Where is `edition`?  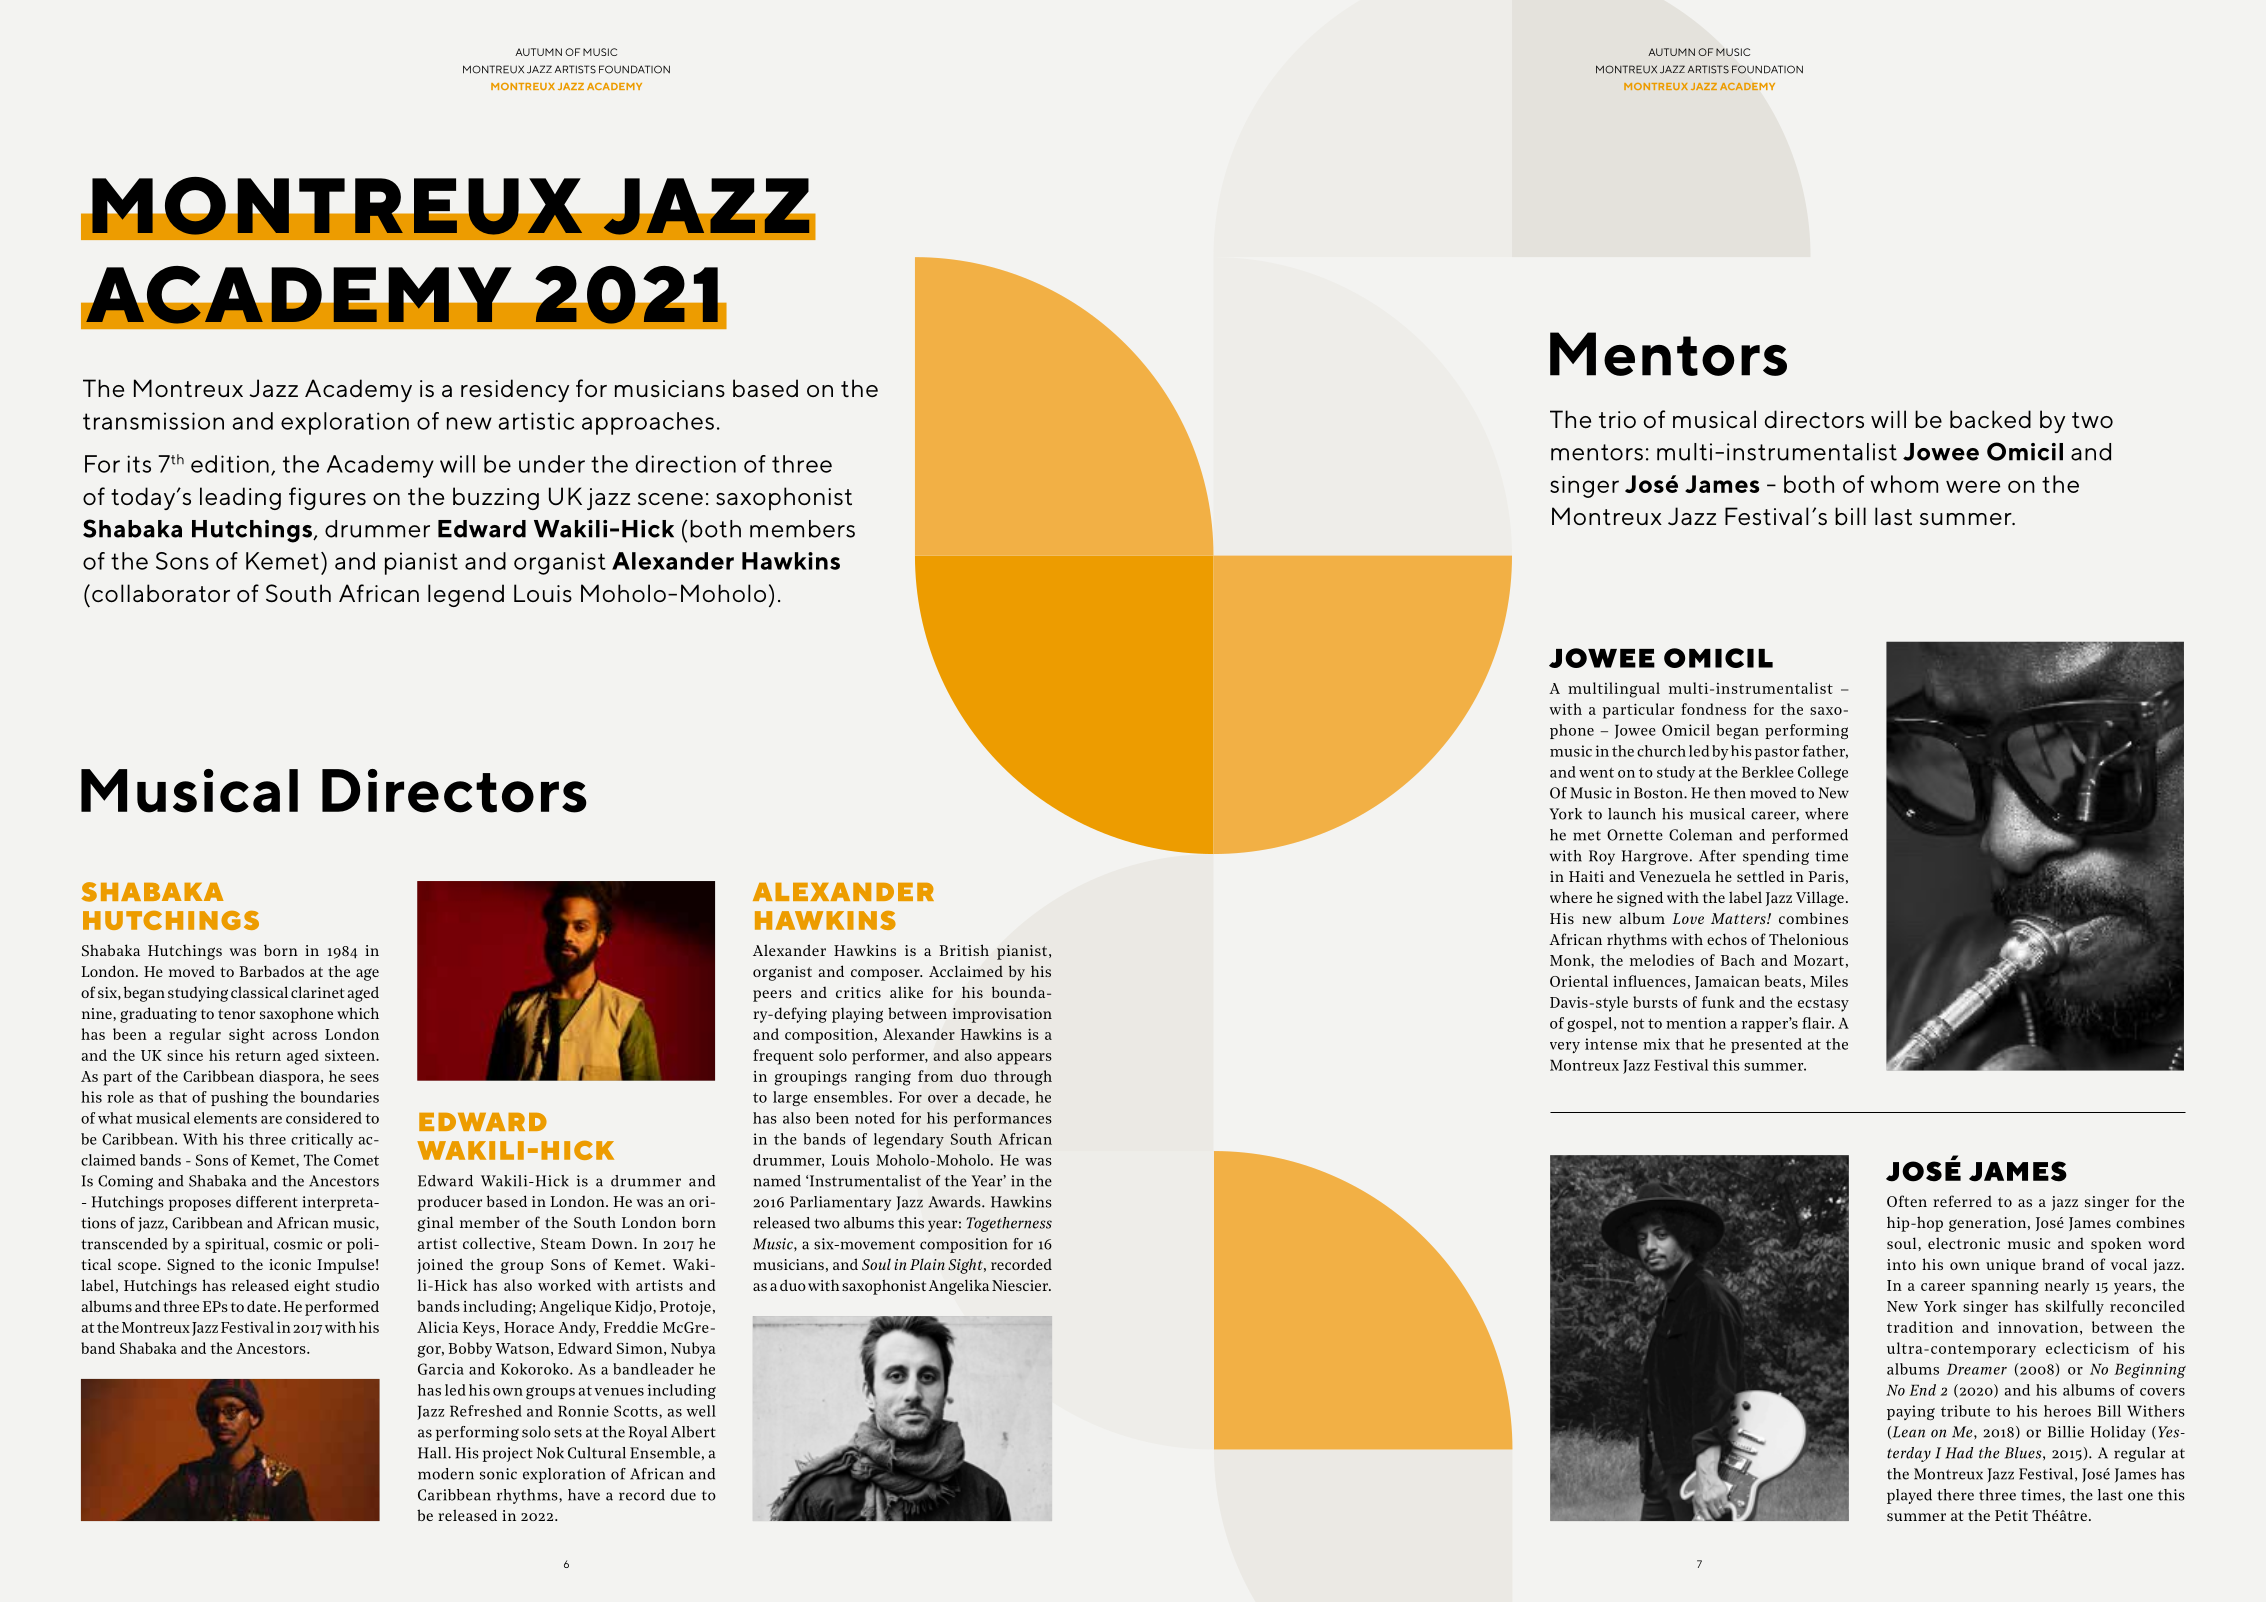
edition is located at coordinates (230, 464).
